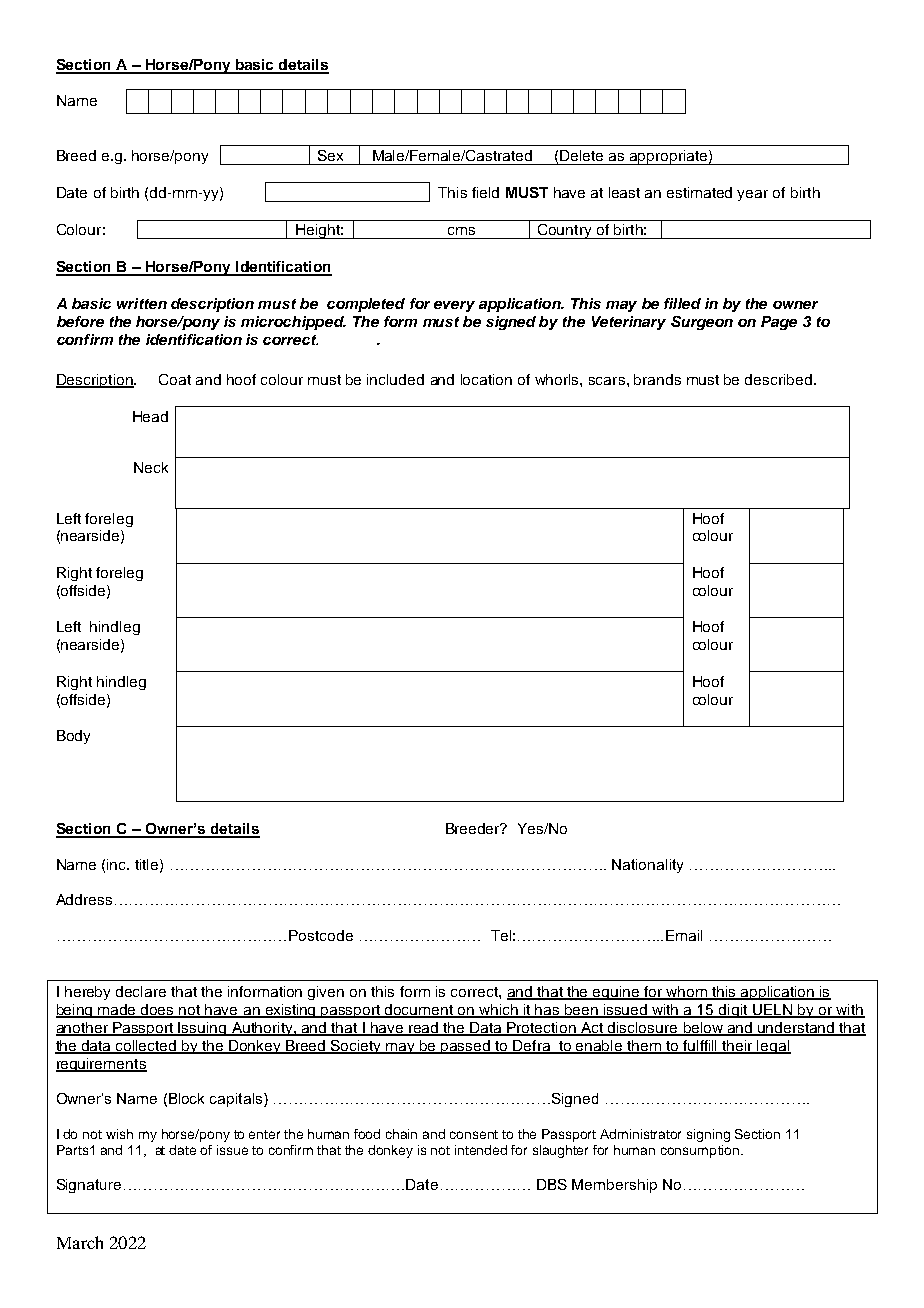 The image size is (924, 1308). Describe the element at coordinates (701, 1151) in the image. I see `consumption` at that location.
